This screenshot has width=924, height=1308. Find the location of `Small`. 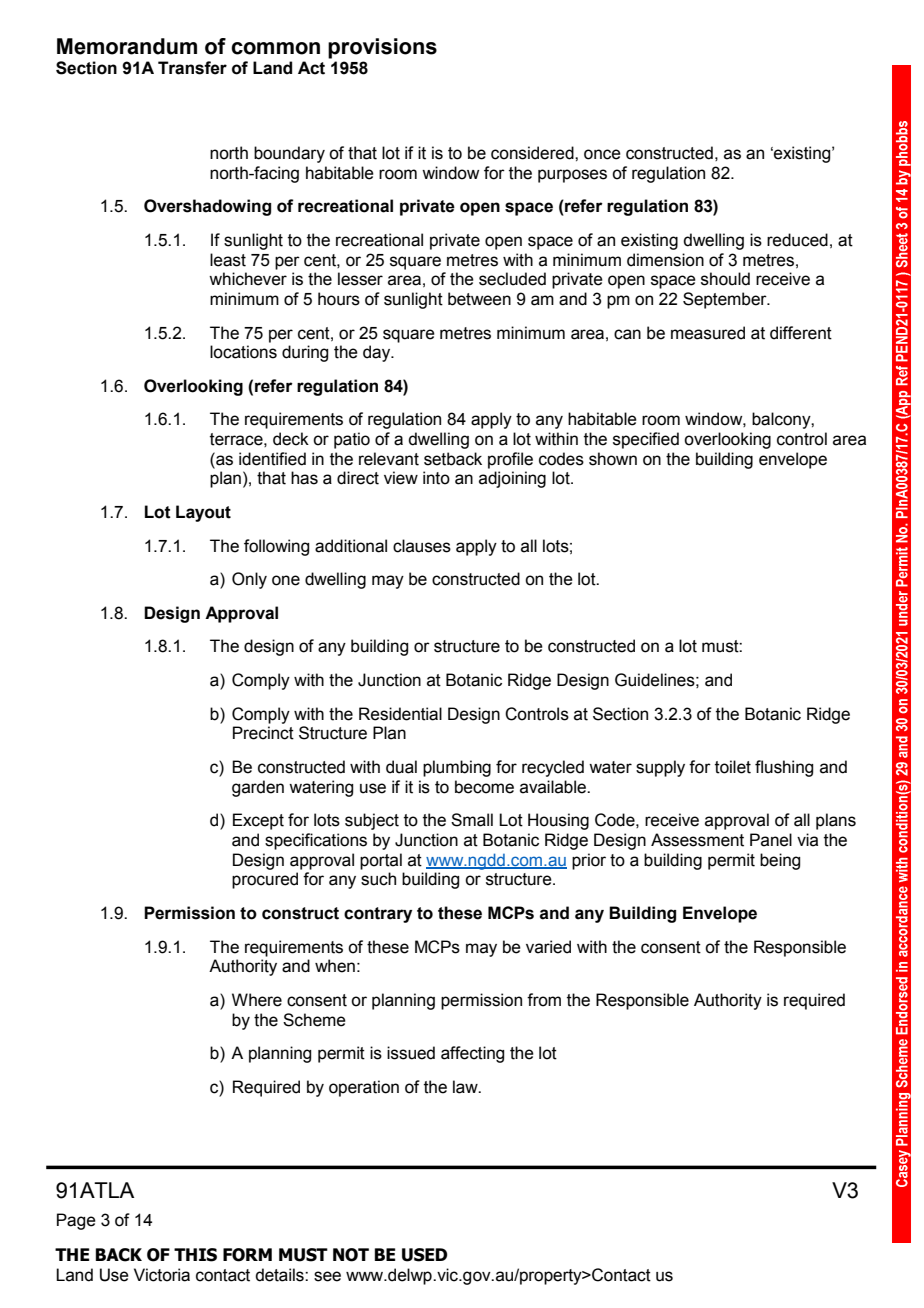

Small is located at coordinates (472, 820).
